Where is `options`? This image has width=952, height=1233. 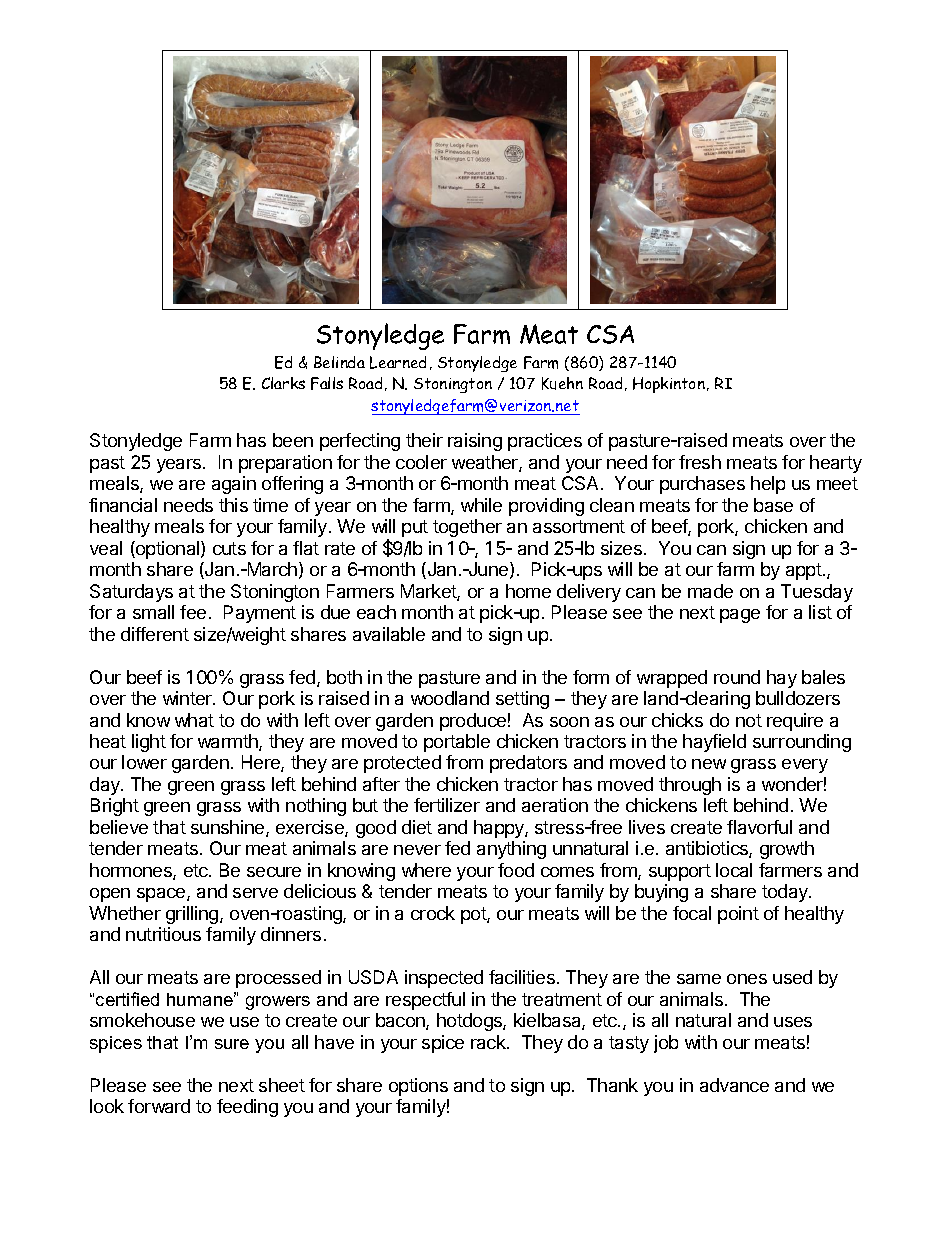
options is located at coordinates (418, 1087).
